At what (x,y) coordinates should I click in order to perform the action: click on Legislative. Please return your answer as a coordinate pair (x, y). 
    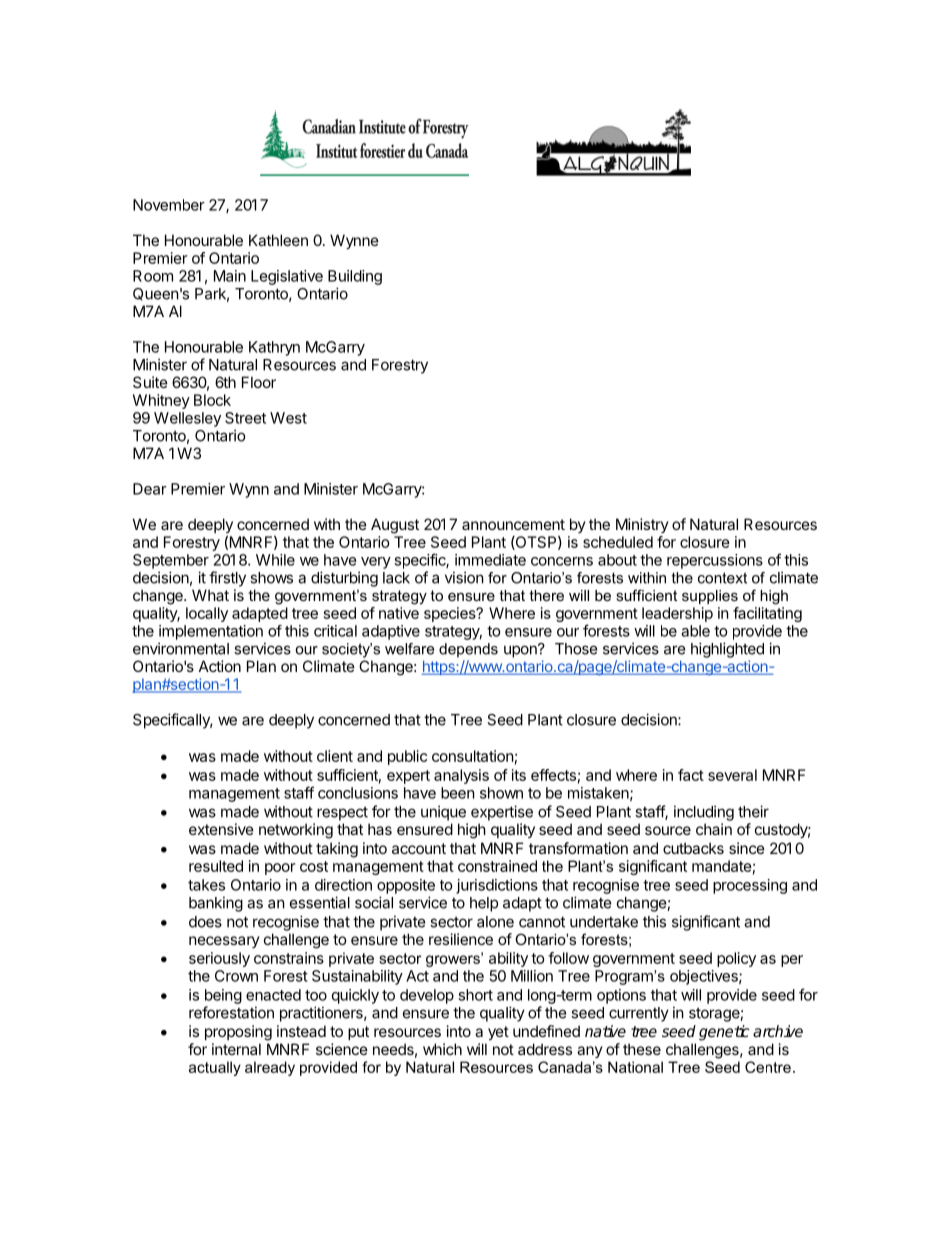
    Looking at the image, I should click on (287, 277).
